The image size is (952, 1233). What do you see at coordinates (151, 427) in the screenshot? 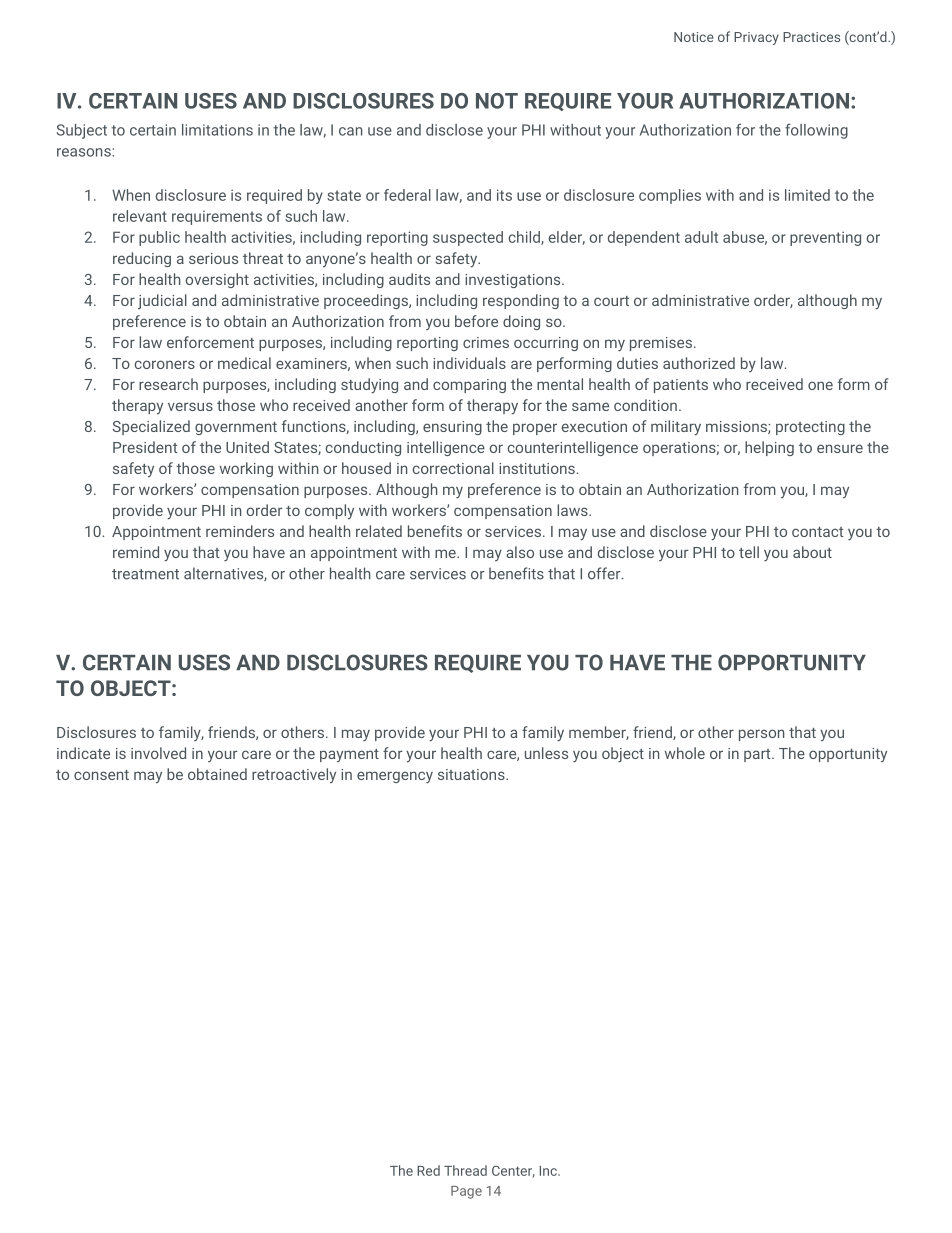
I see `Specialized` at bounding box center [151, 427].
